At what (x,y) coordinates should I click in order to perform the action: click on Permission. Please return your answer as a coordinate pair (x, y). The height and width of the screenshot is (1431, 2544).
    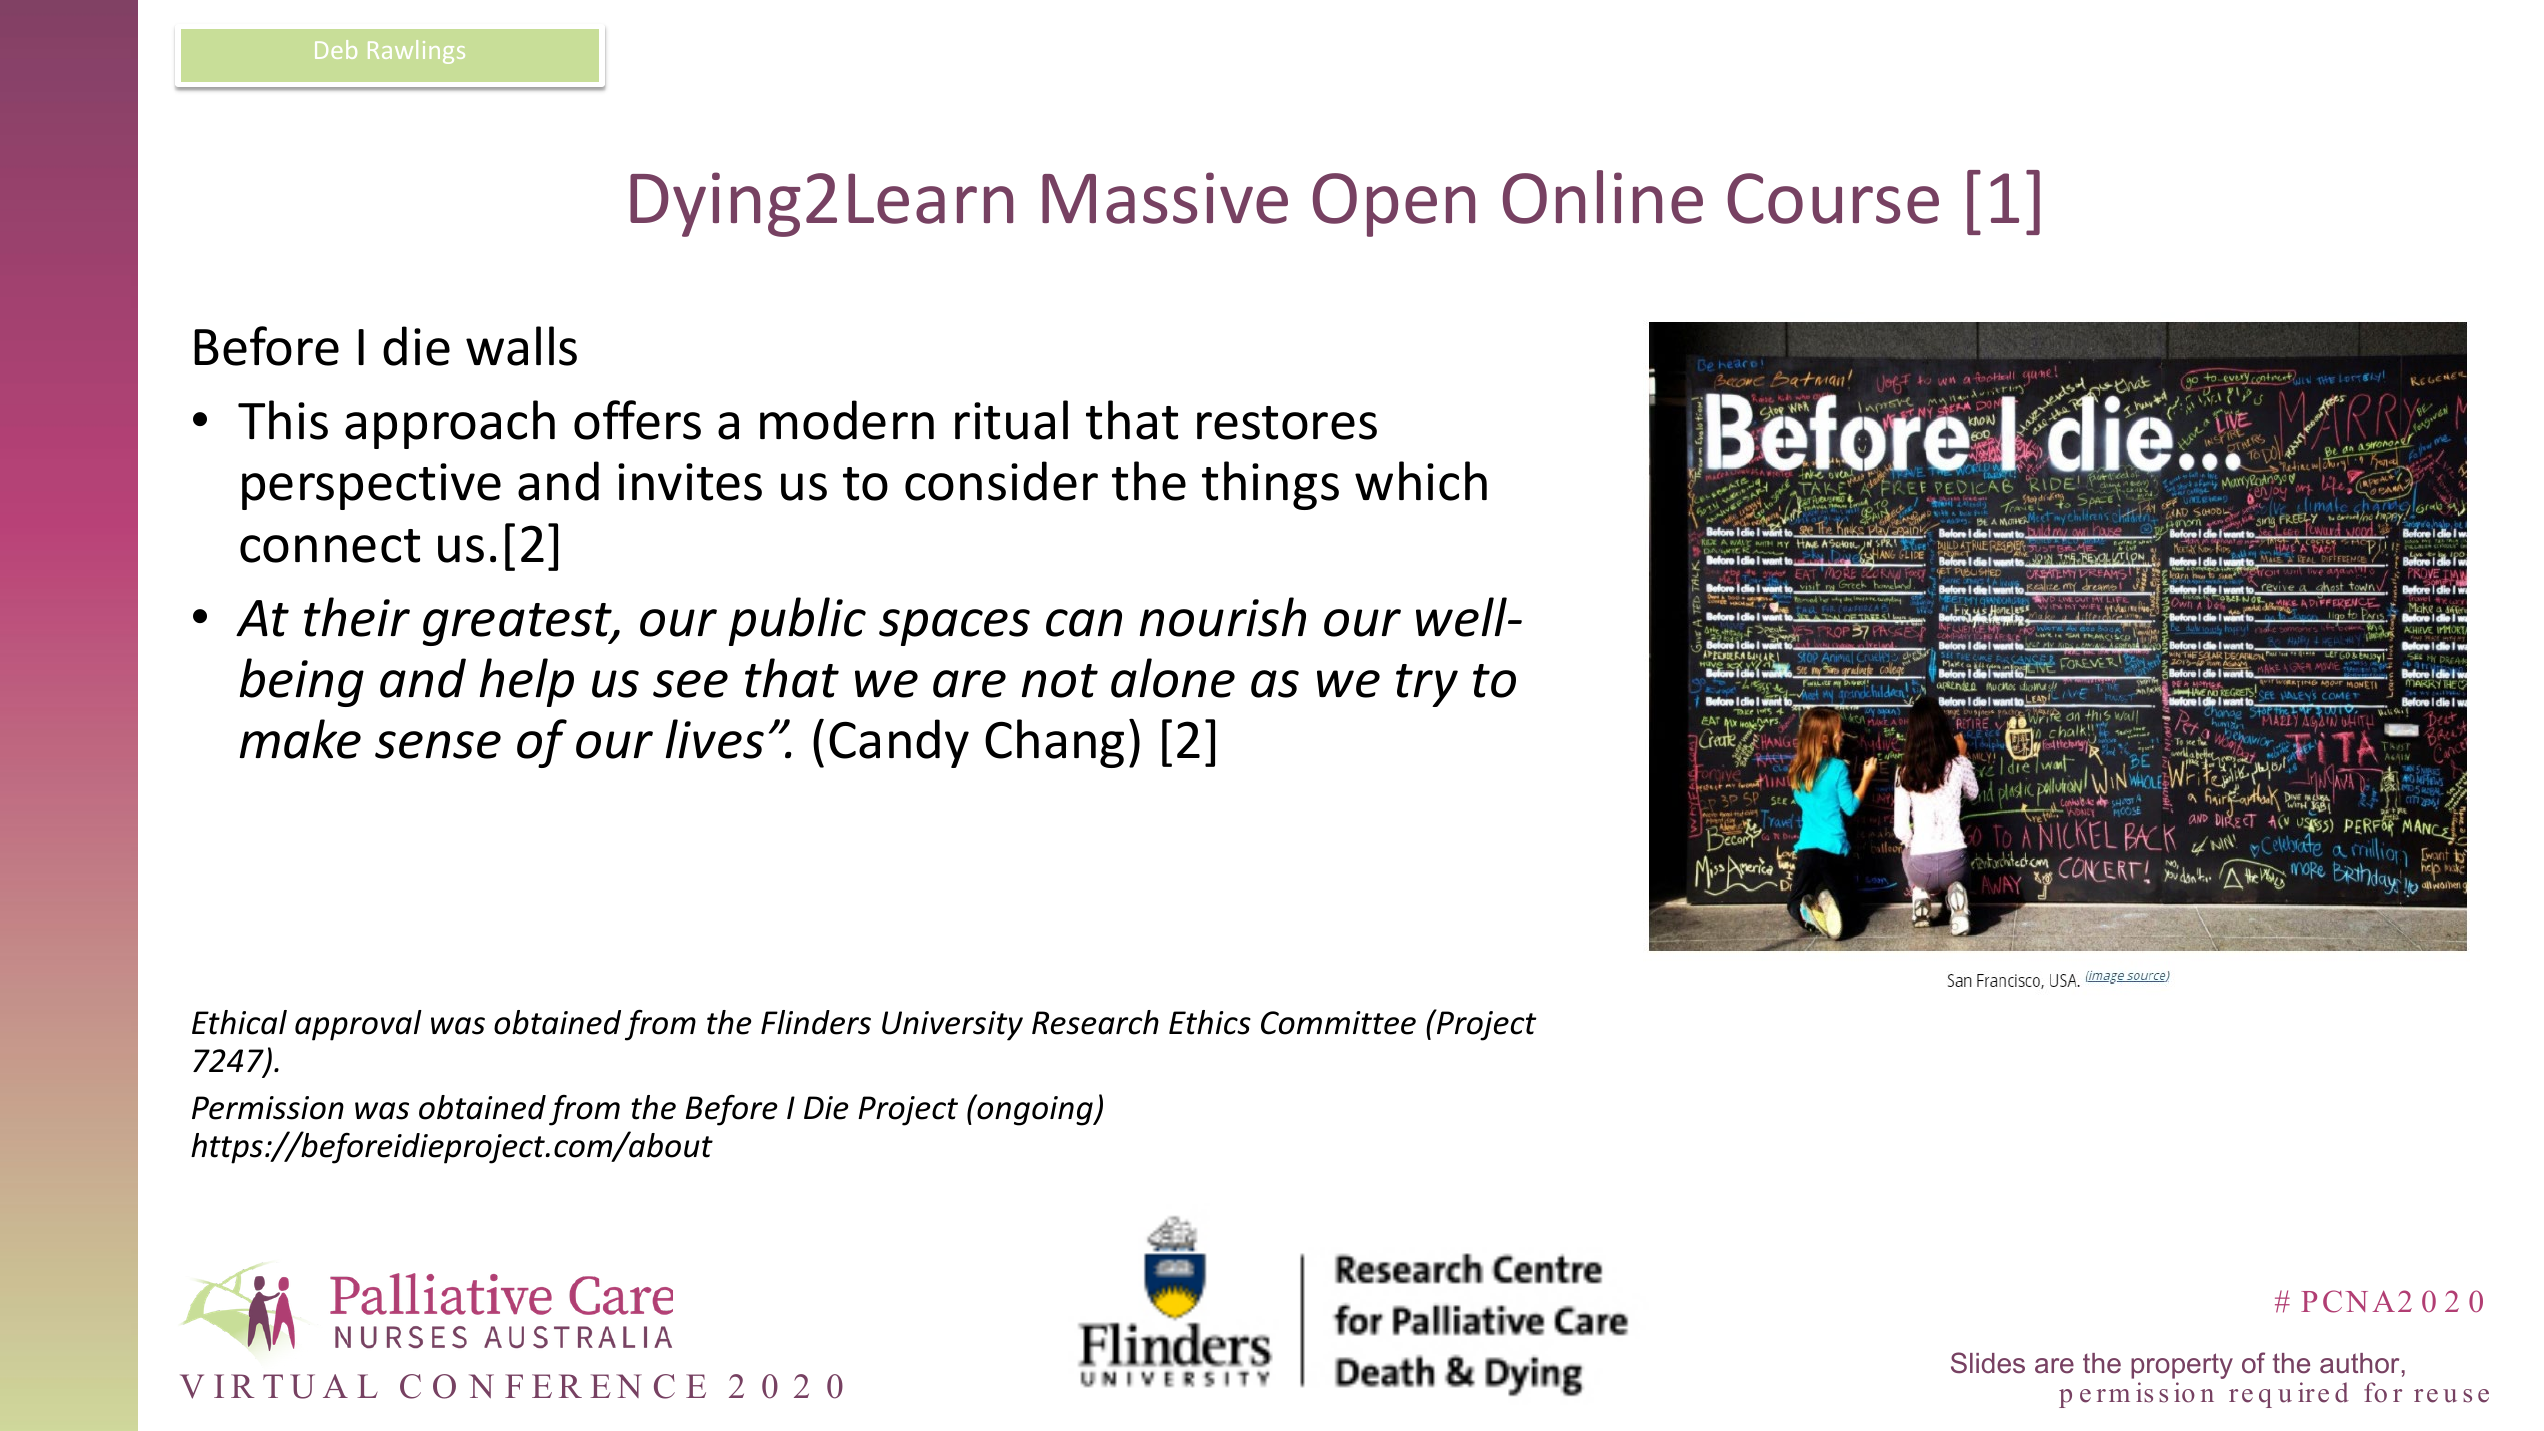
    Looking at the image, I should click on (268, 1108).
